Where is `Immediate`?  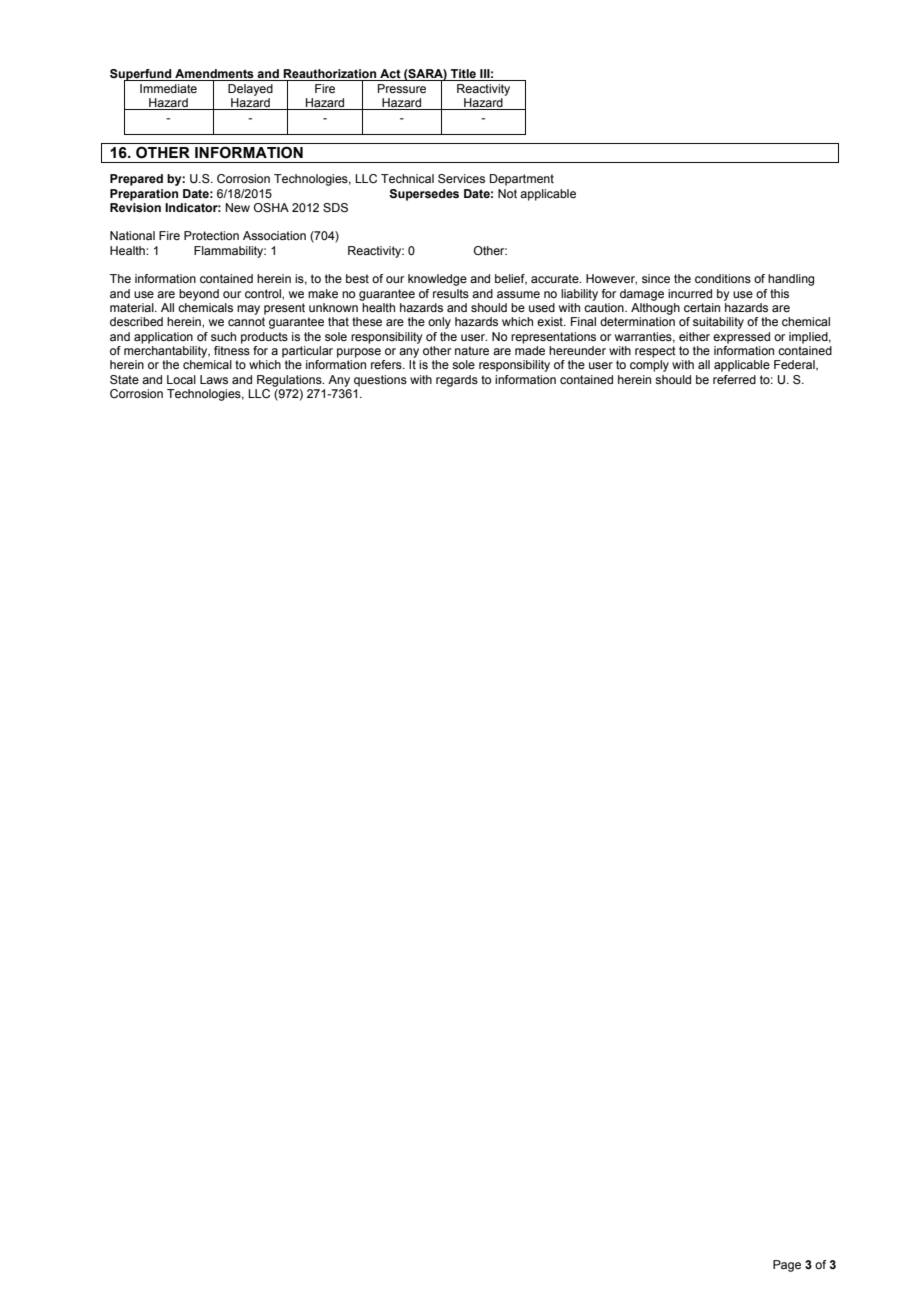
Immediate is located at coordinates (168, 88).
